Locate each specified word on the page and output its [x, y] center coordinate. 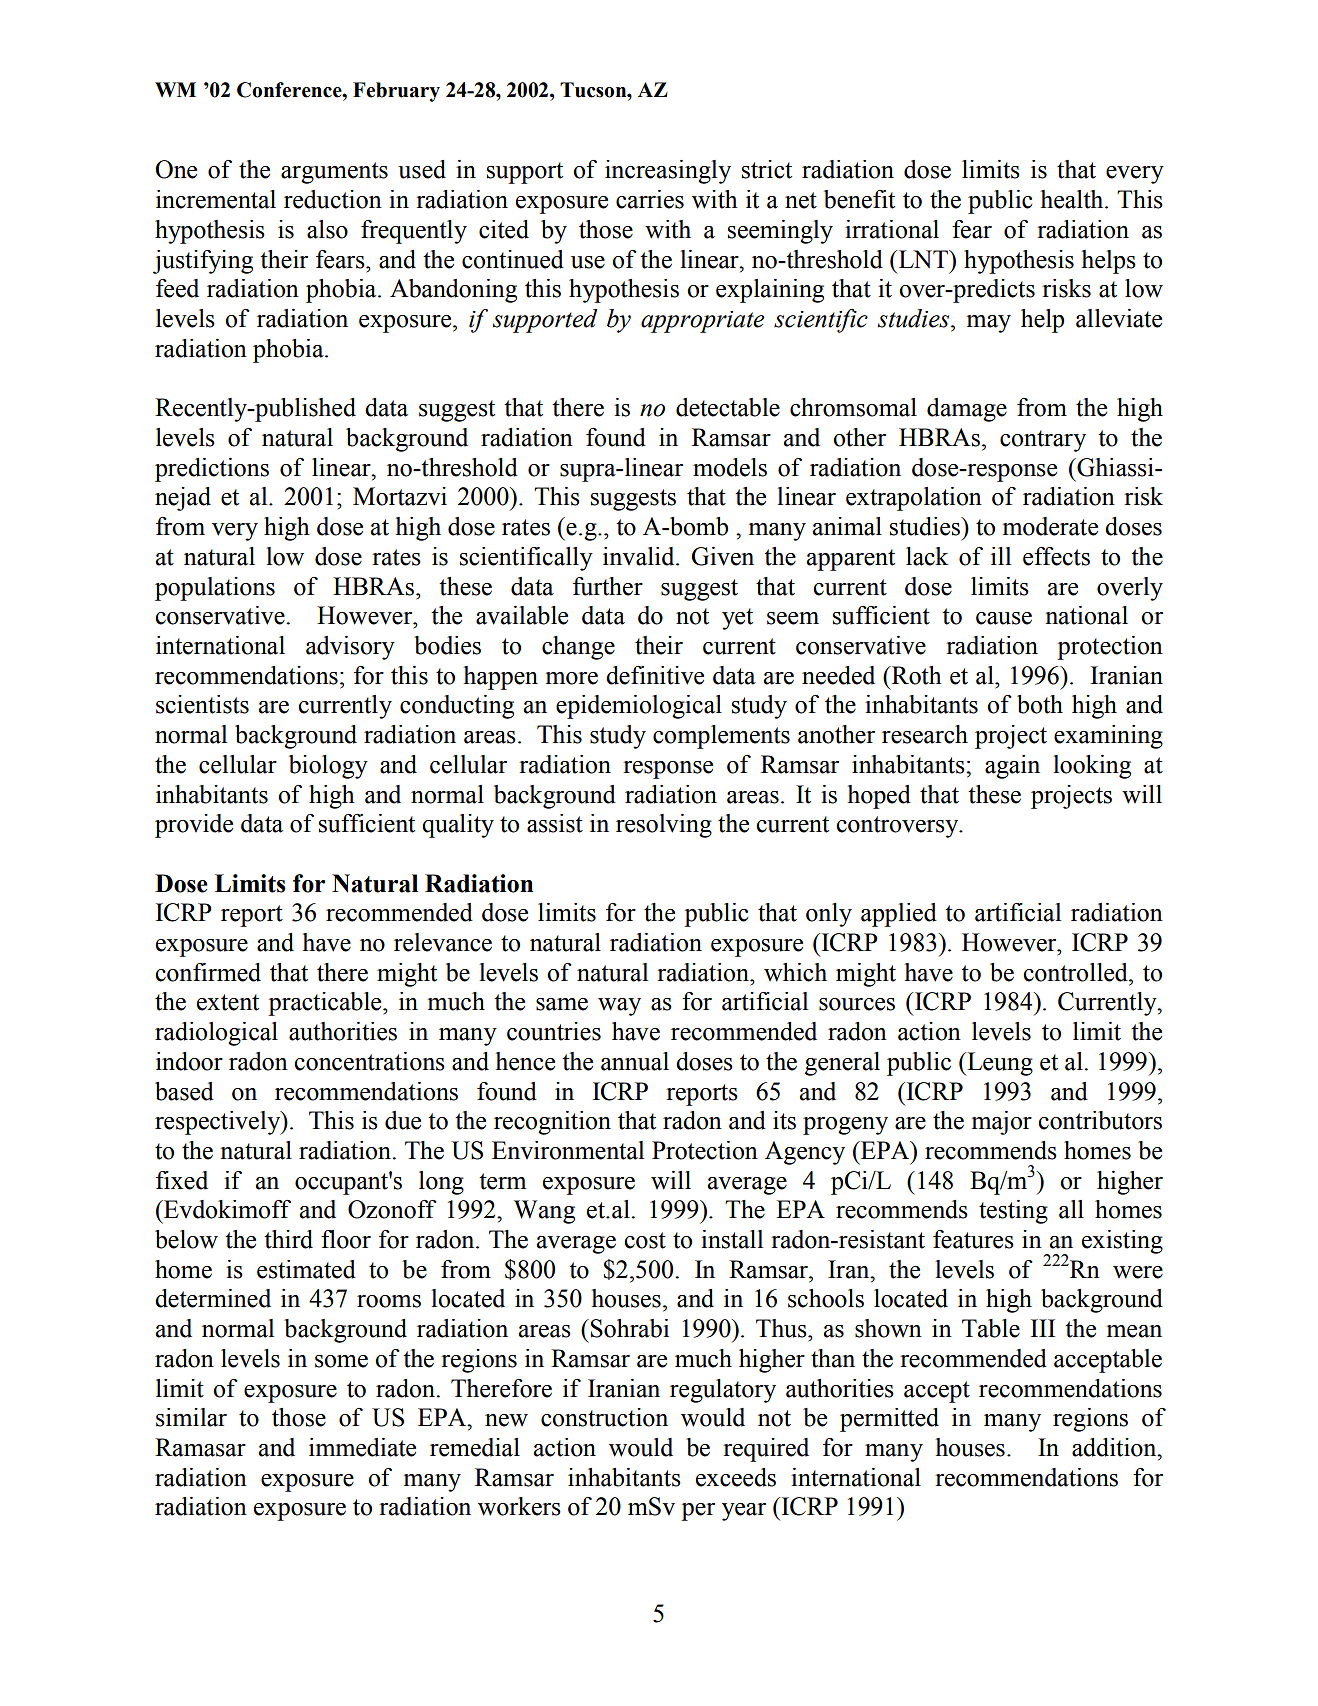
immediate [362, 1447]
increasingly [668, 172]
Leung [999, 1064]
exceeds [736, 1477]
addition [1115, 1447]
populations [215, 589]
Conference [290, 90]
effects [1056, 556]
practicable [326, 1004]
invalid [640, 556]
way [619, 1007]
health [1073, 199]
